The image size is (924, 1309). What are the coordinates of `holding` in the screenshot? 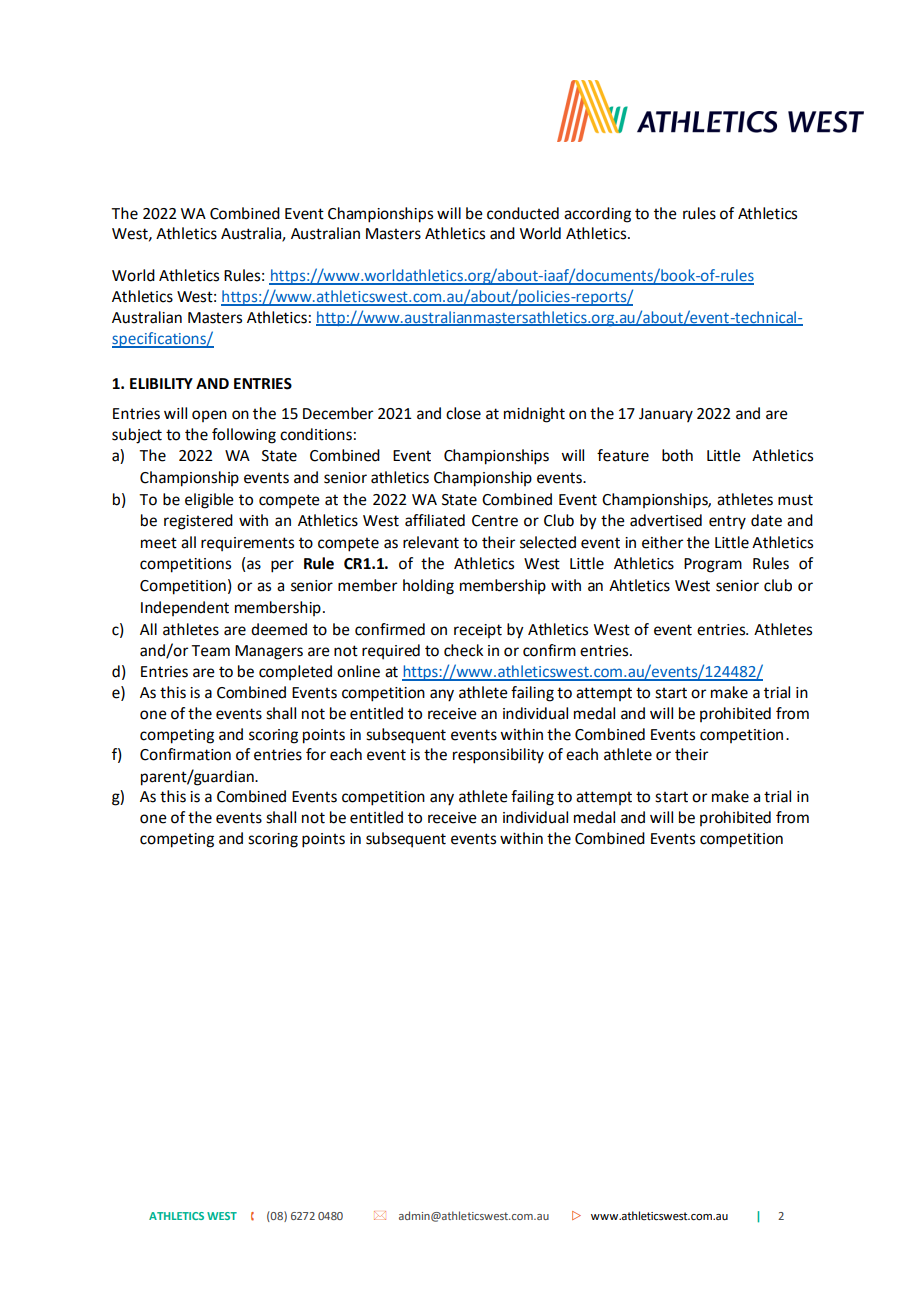 It's located at (428, 587).
